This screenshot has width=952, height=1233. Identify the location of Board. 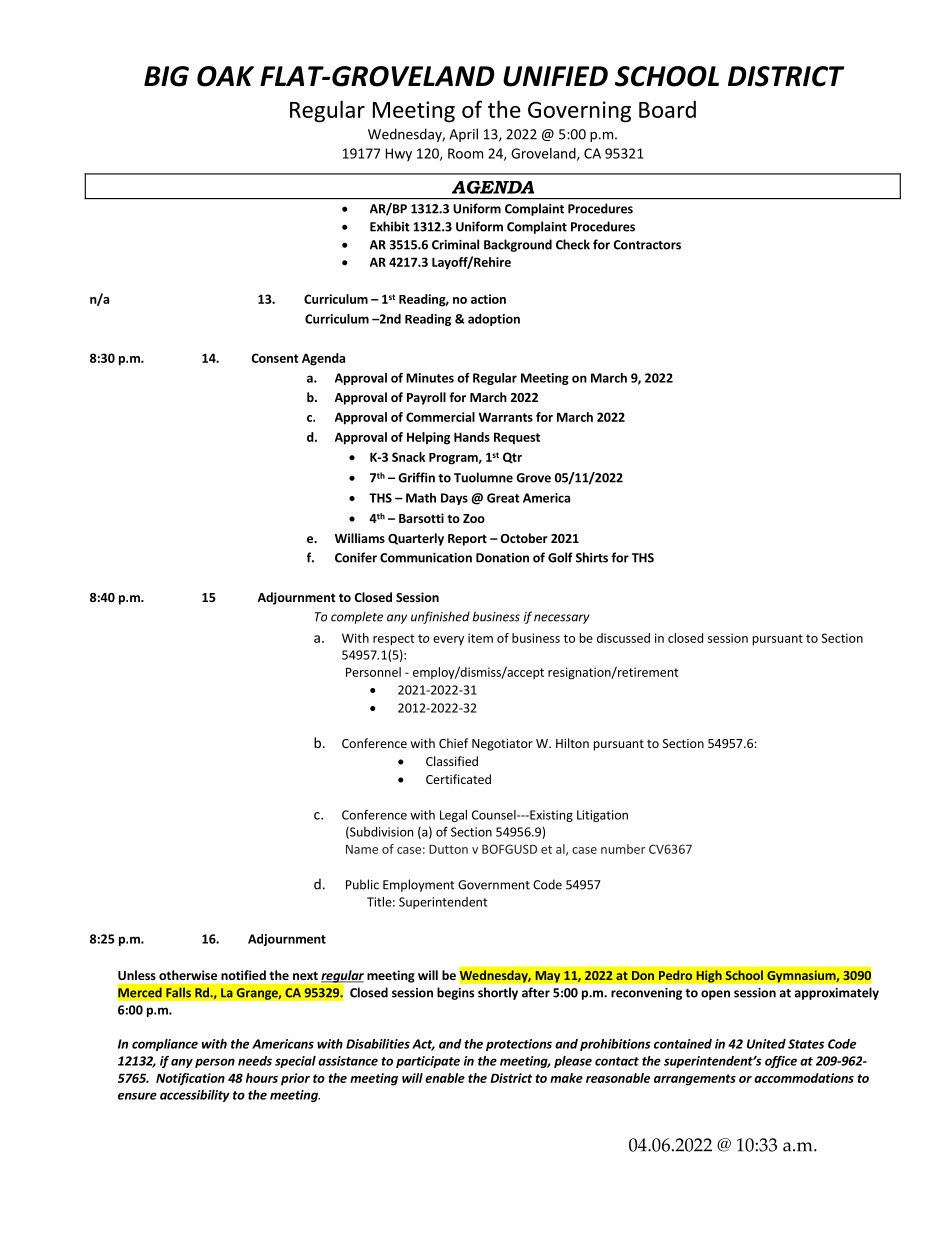
(667, 109).
